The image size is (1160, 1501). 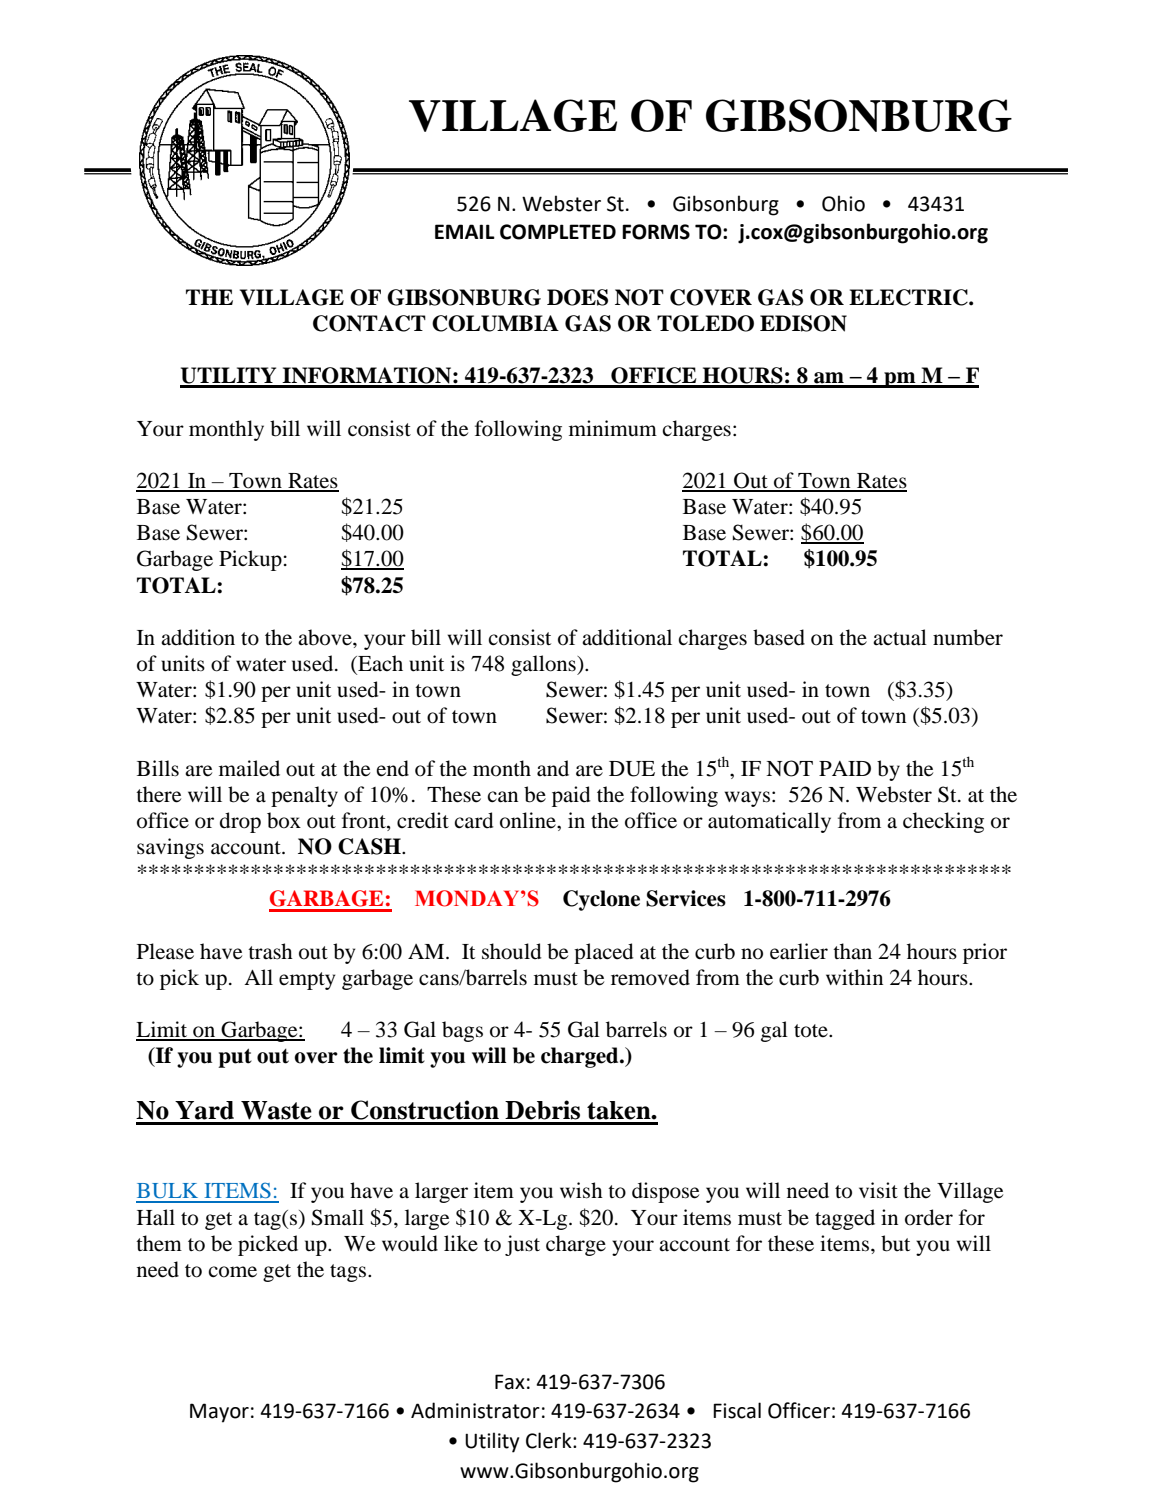 What do you see at coordinates (270, 951) in the screenshot?
I see `trash` at bounding box center [270, 951].
